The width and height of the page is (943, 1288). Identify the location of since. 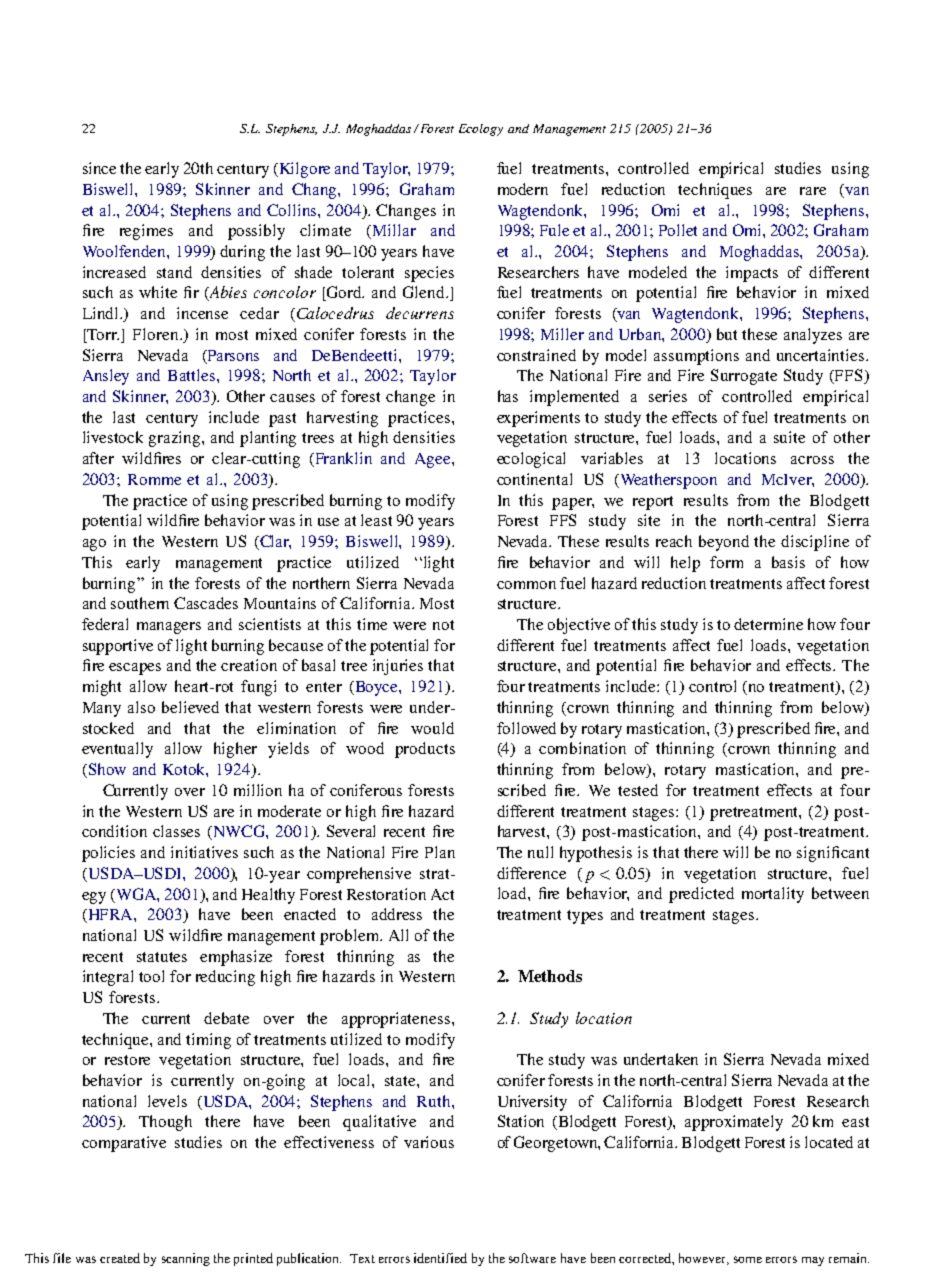
(99, 168).
